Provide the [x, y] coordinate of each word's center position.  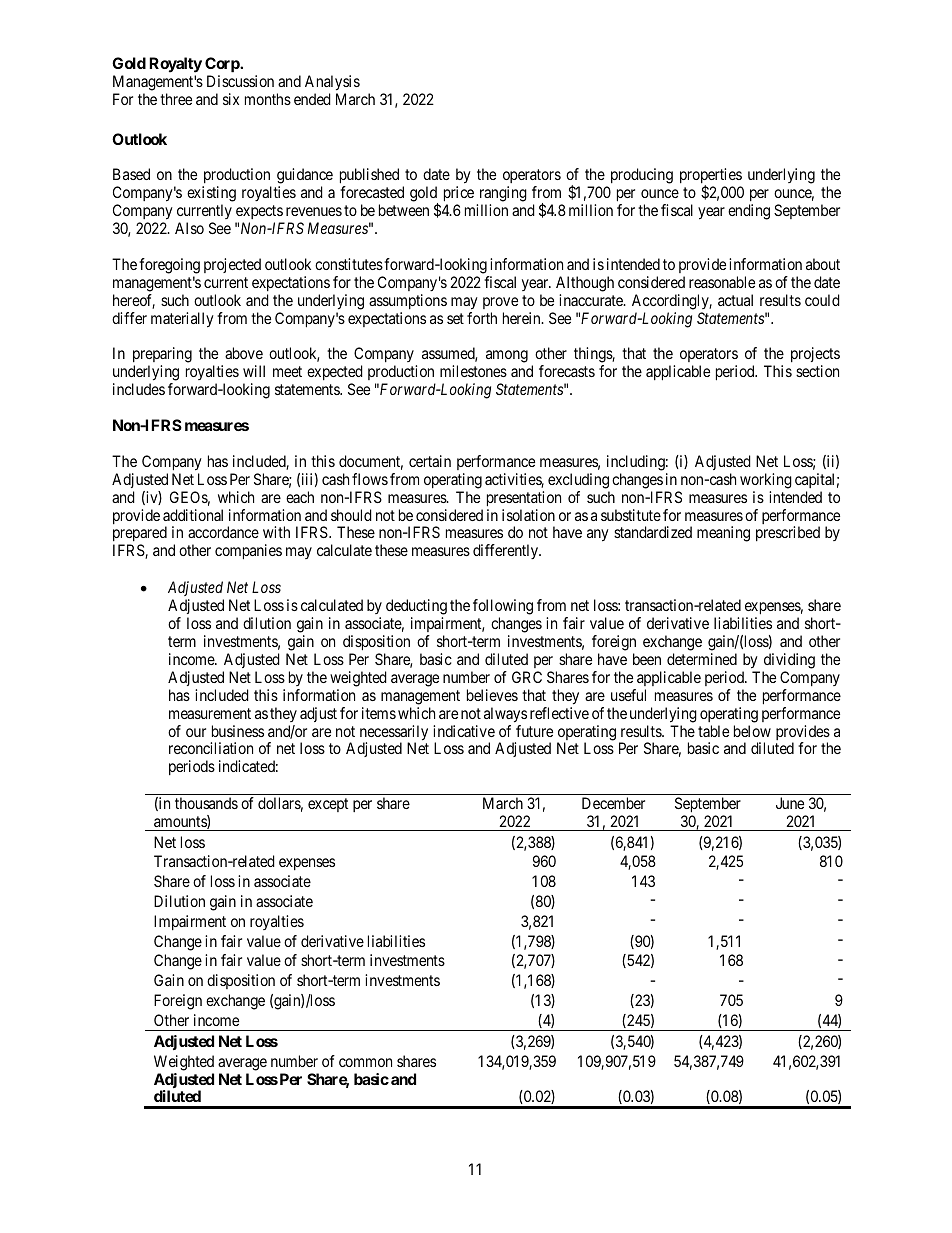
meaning [723, 534]
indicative [464, 731]
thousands [206, 803]
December [613, 803]
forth [482, 318]
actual [735, 300]
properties [711, 177]
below [752, 731]
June [790, 803]
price [459, 194]
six [231, 99]
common [365, 1062]
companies [248, 552]
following [503, 607]
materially [182, 320]
